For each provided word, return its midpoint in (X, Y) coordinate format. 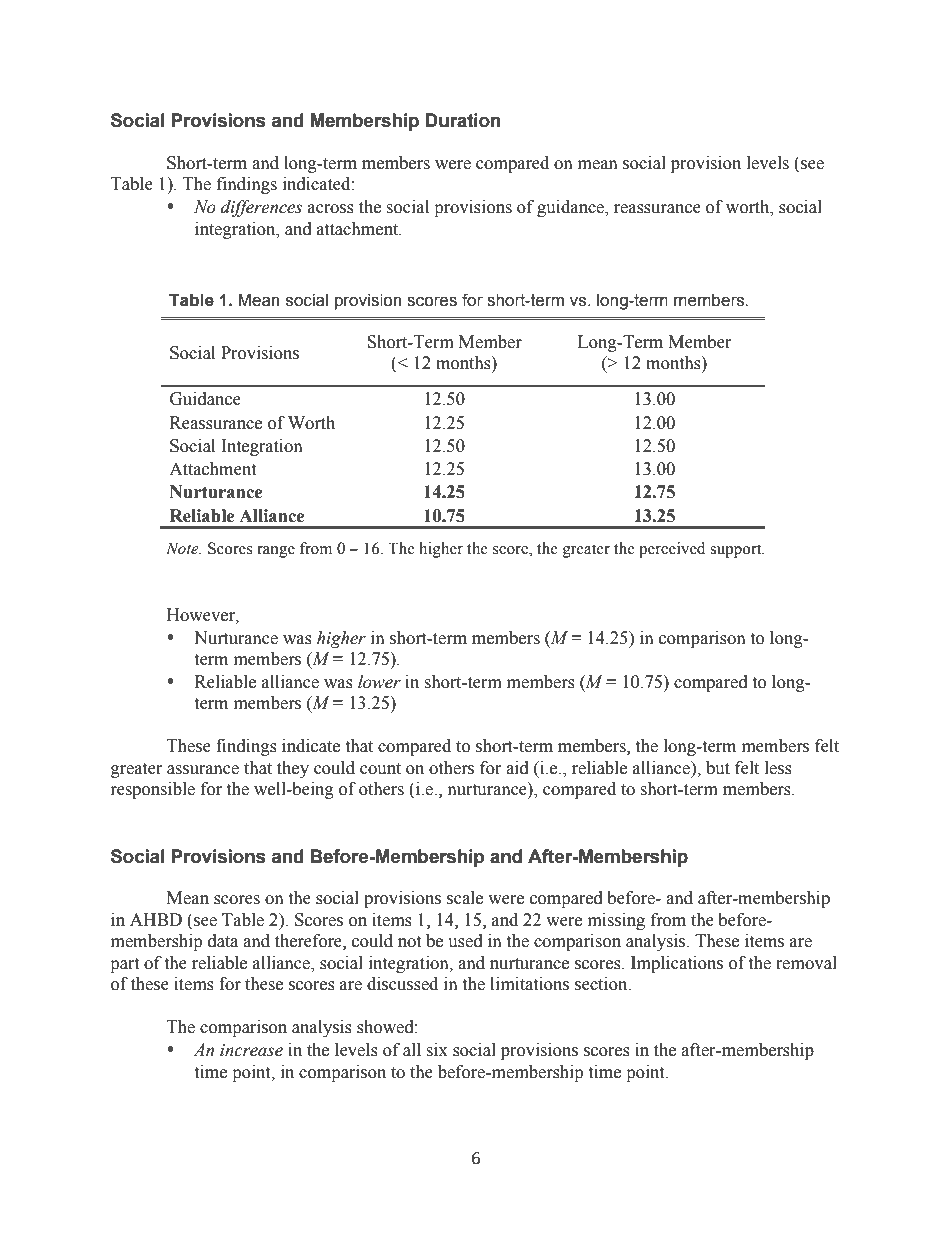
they (293, 769)
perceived (672, 550)
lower (379, 682)
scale (465, 898)
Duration (463, 120)
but (718, 768)
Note (183, 548)
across (331, 209)
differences (261, 208)
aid (517, 768)
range (276, 552)
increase (251, 1050)
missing (616, 921)
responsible (153, 790)
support (737, 551)
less (778, 768)
